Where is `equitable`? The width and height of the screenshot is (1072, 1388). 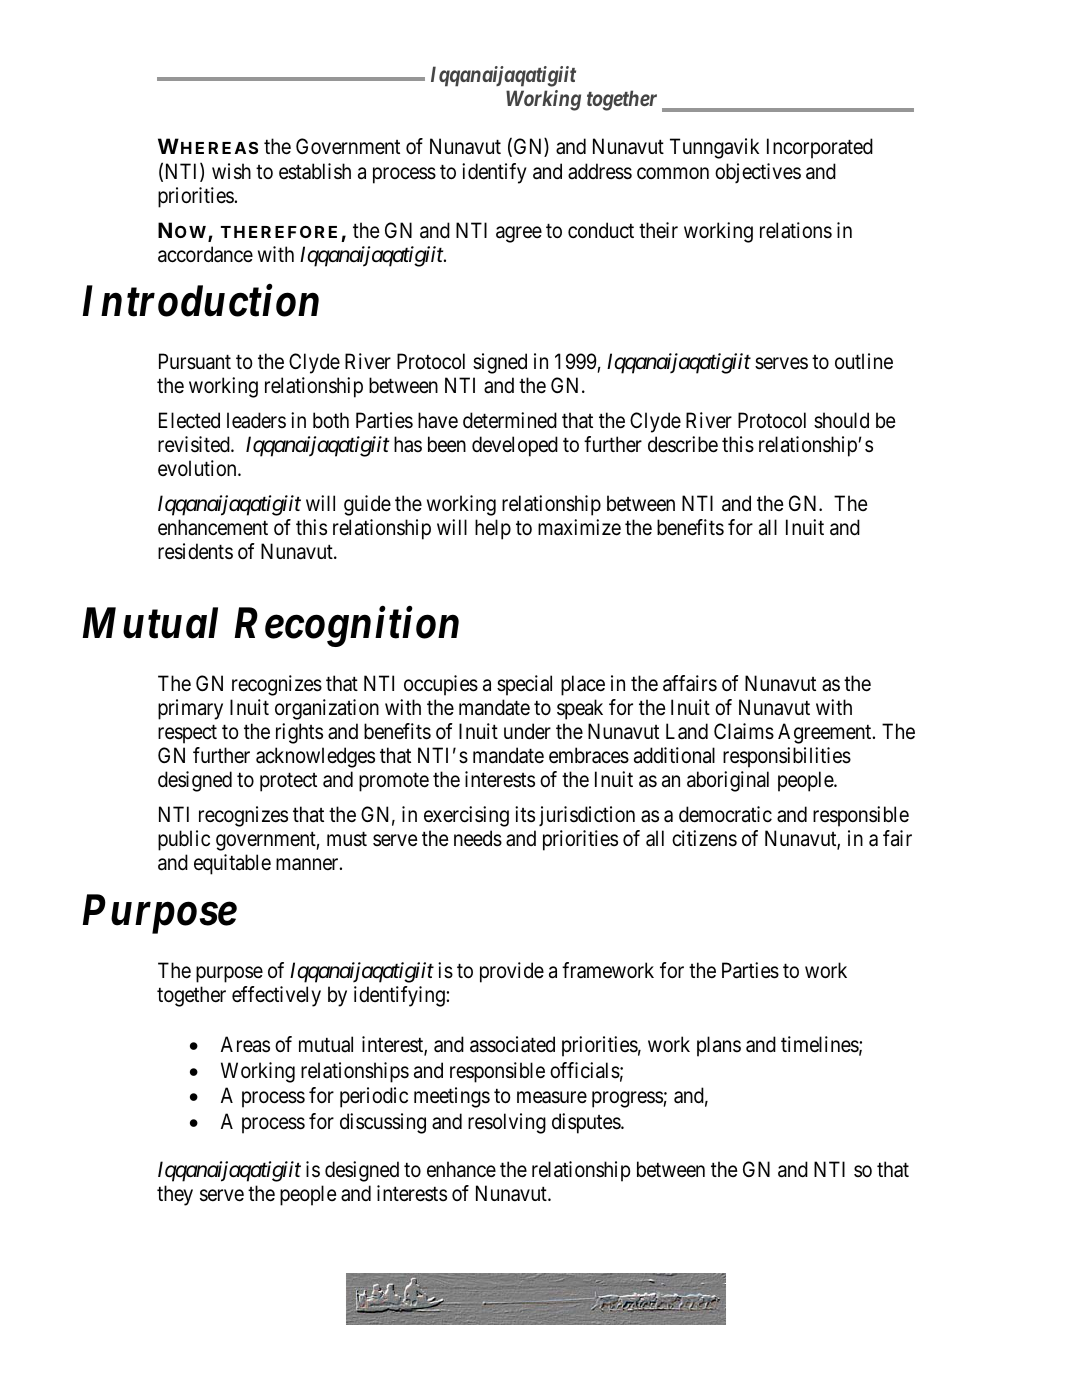 equitable is located at coordinates (232, 864).
